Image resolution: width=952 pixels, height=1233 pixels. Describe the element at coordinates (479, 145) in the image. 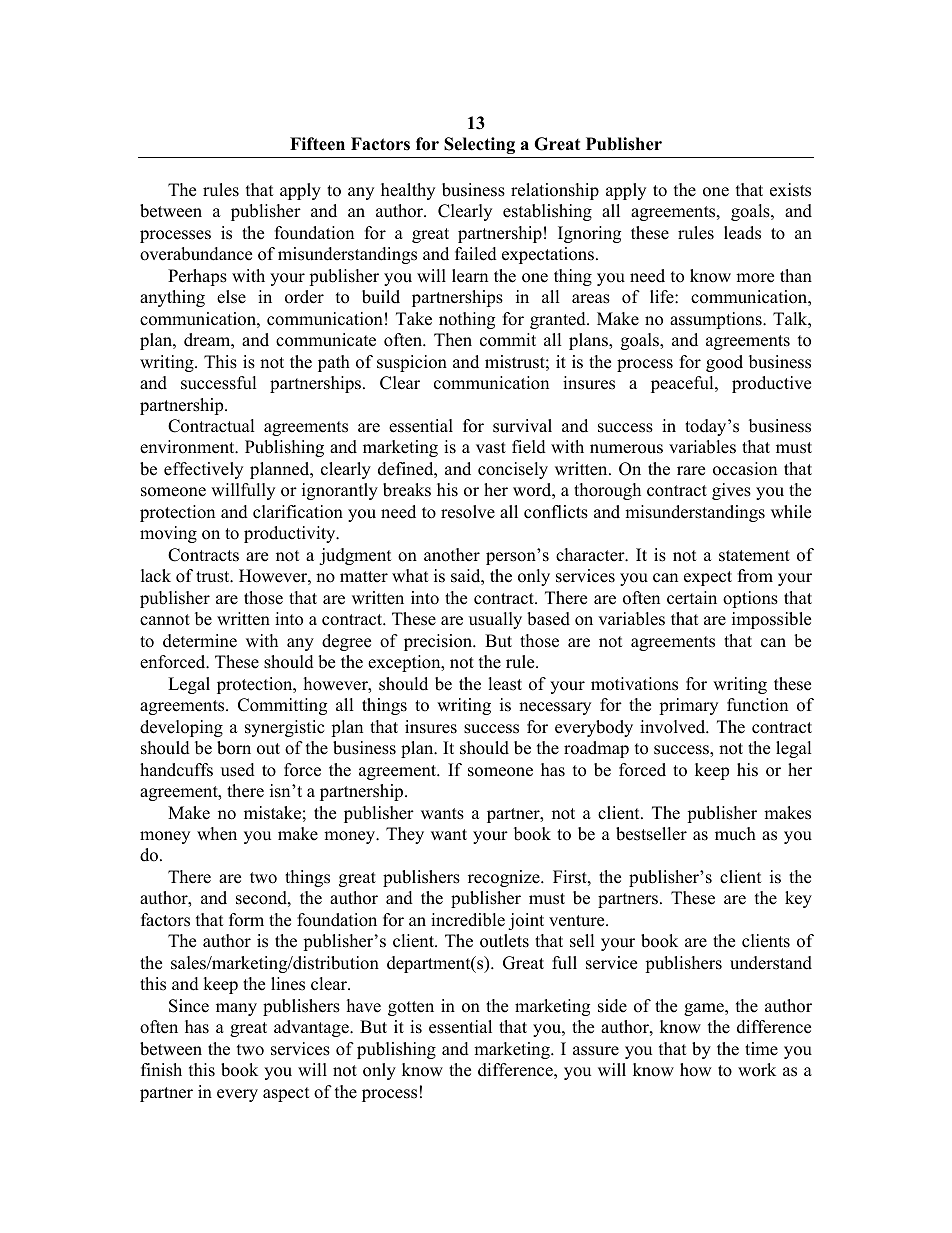

I see `Selecting` at that location.
